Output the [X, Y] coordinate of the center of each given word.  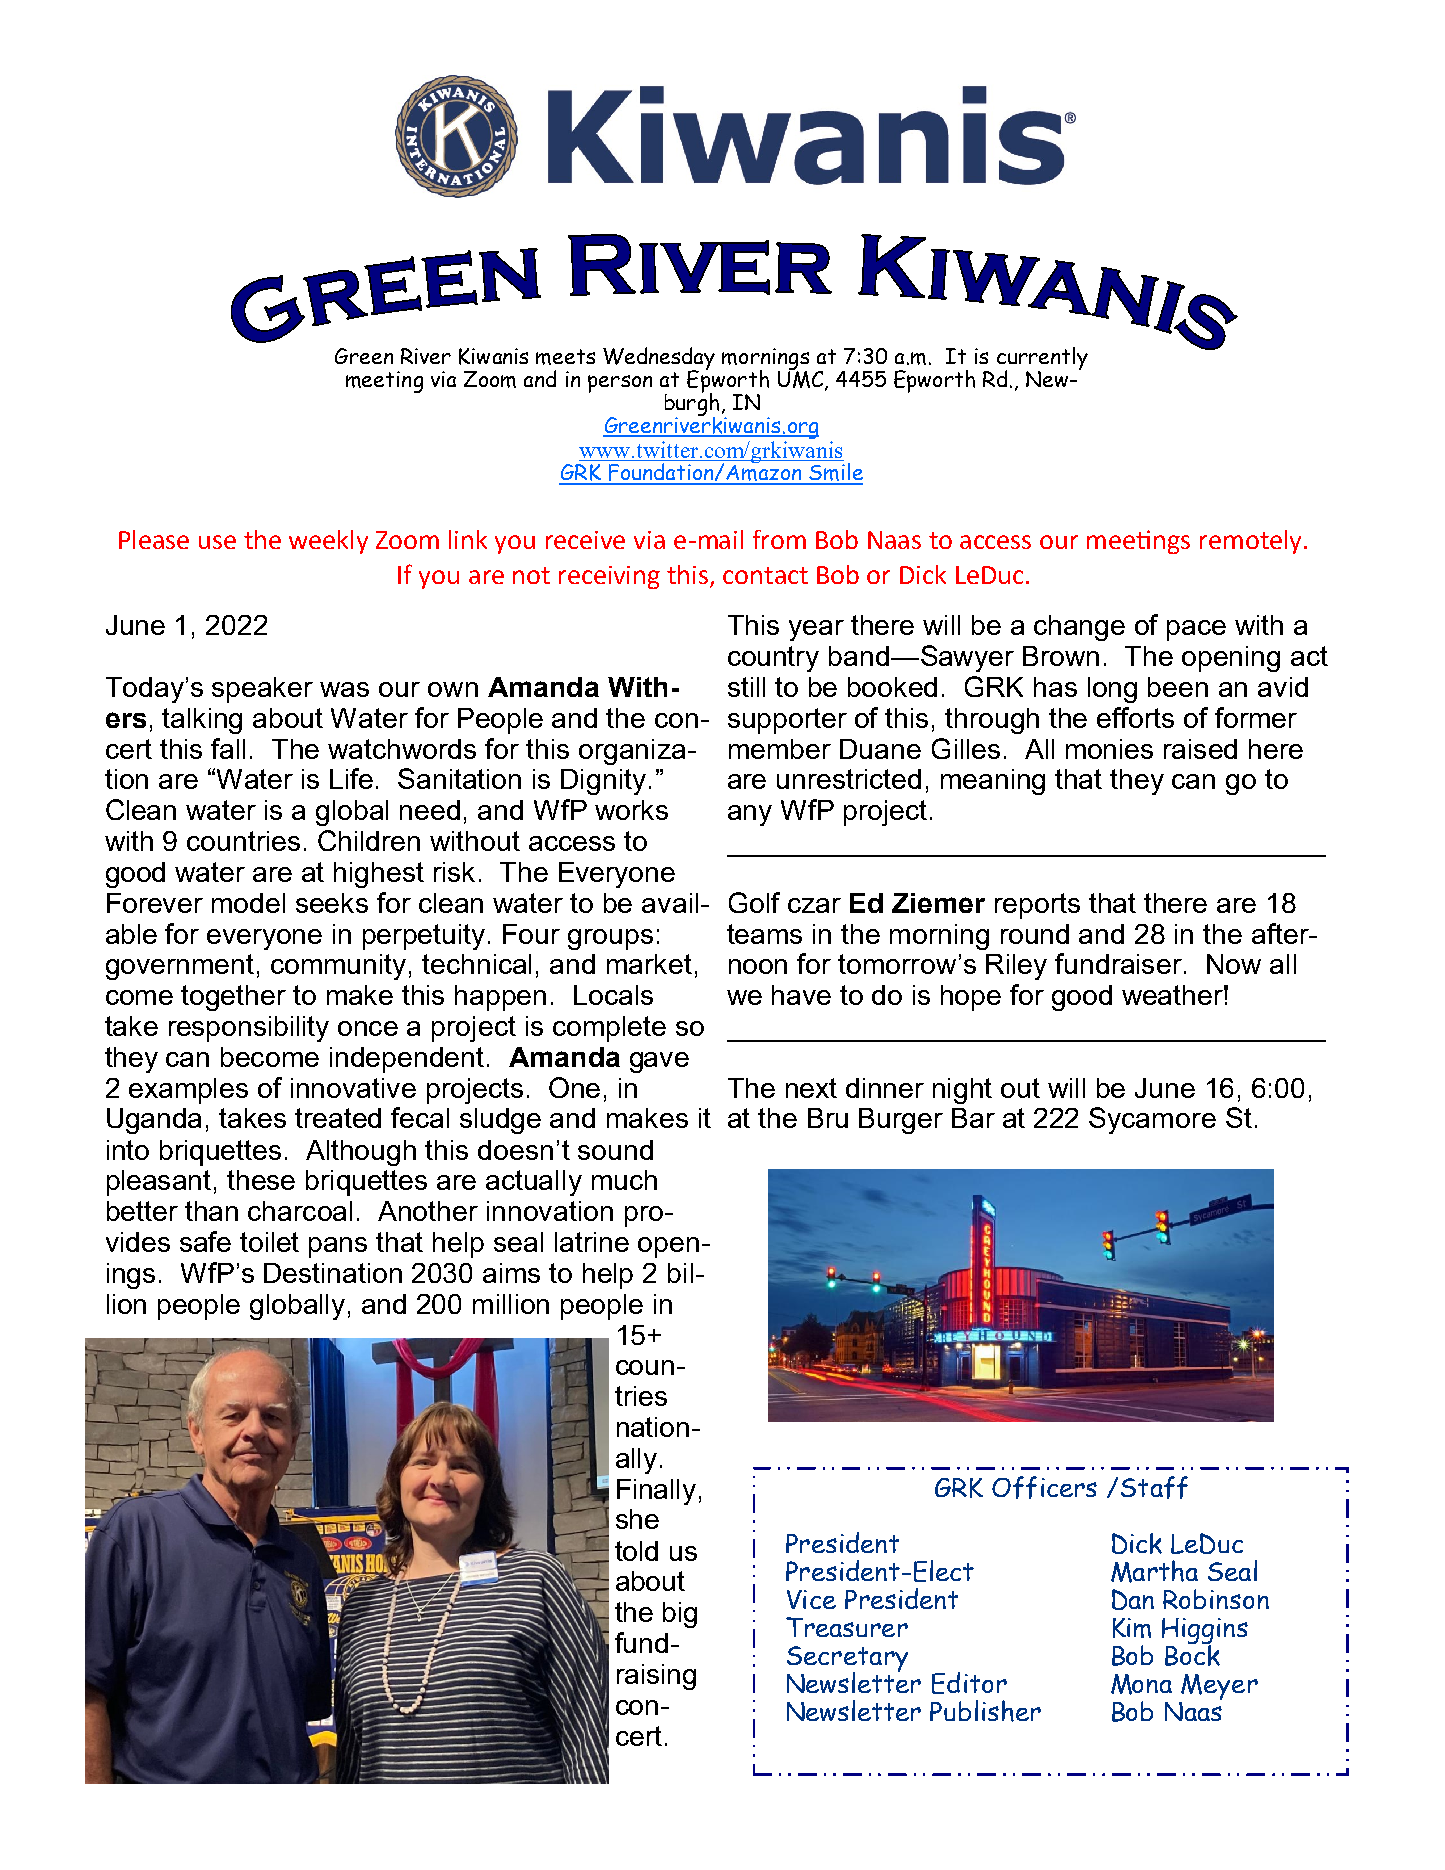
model [248, 903]
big [680, 1615]
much [624, 1180]
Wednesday [659, 359]
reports [1037, 906]
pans [338, 1247]
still [746, 687]
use [217, 542]
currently [1042, 359]
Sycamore [1152, 1120]
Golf [754, 902]
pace [1196, 630]
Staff [1154, 1487]
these [261, 1180]
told [636, 1551]
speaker [262, 690]
